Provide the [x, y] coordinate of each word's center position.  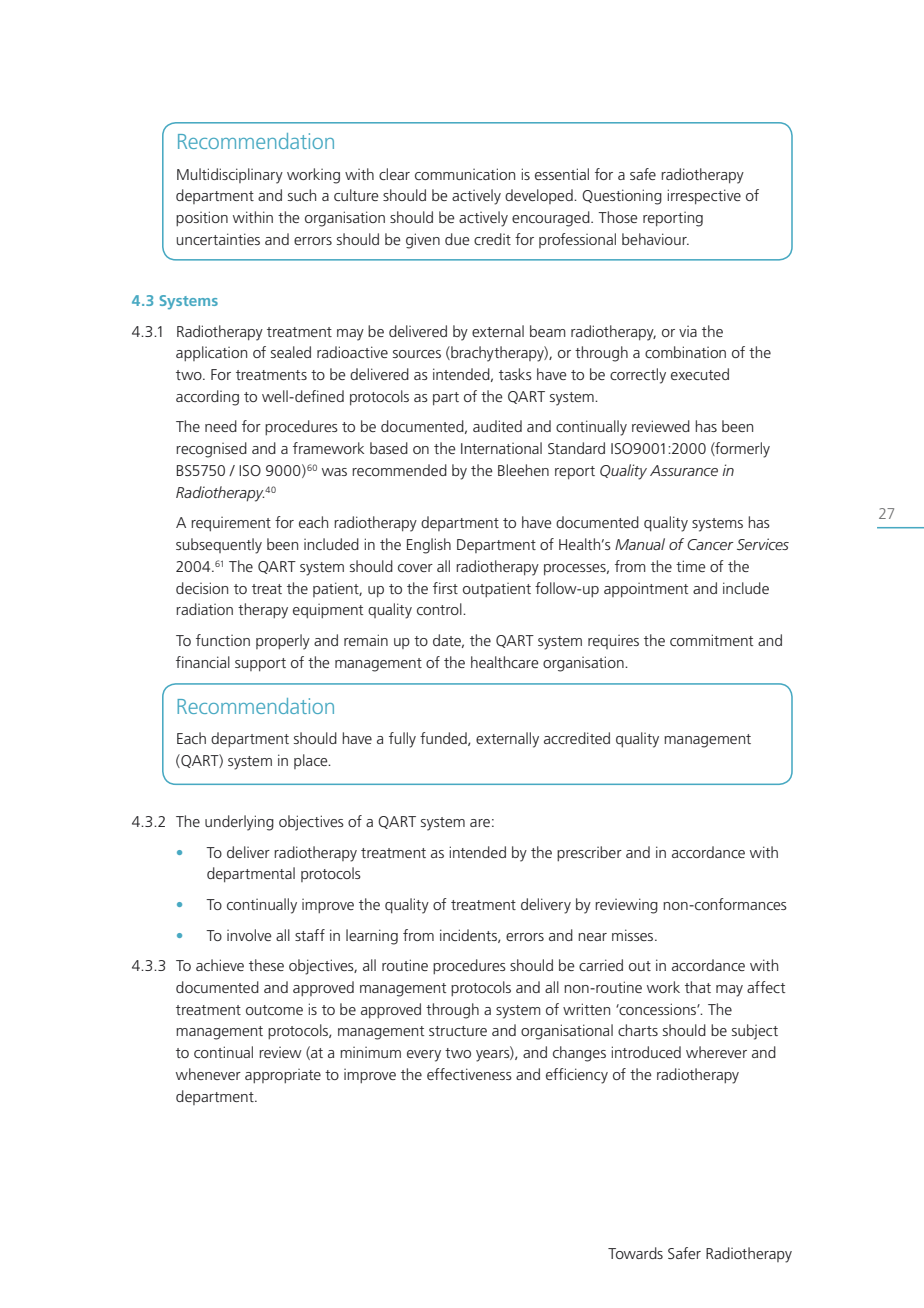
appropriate [283, 1076]
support [260, 664]
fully [402, 740]
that [698, 987]
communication [465, 174]
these [266, 965]
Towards [635, 1253]
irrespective [704, 196]
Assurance [684, 470]
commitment [711, 640]
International [501, 448]
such [302, 195]
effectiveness [469, 1074]
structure [458, 1031]
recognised [211, 450]
